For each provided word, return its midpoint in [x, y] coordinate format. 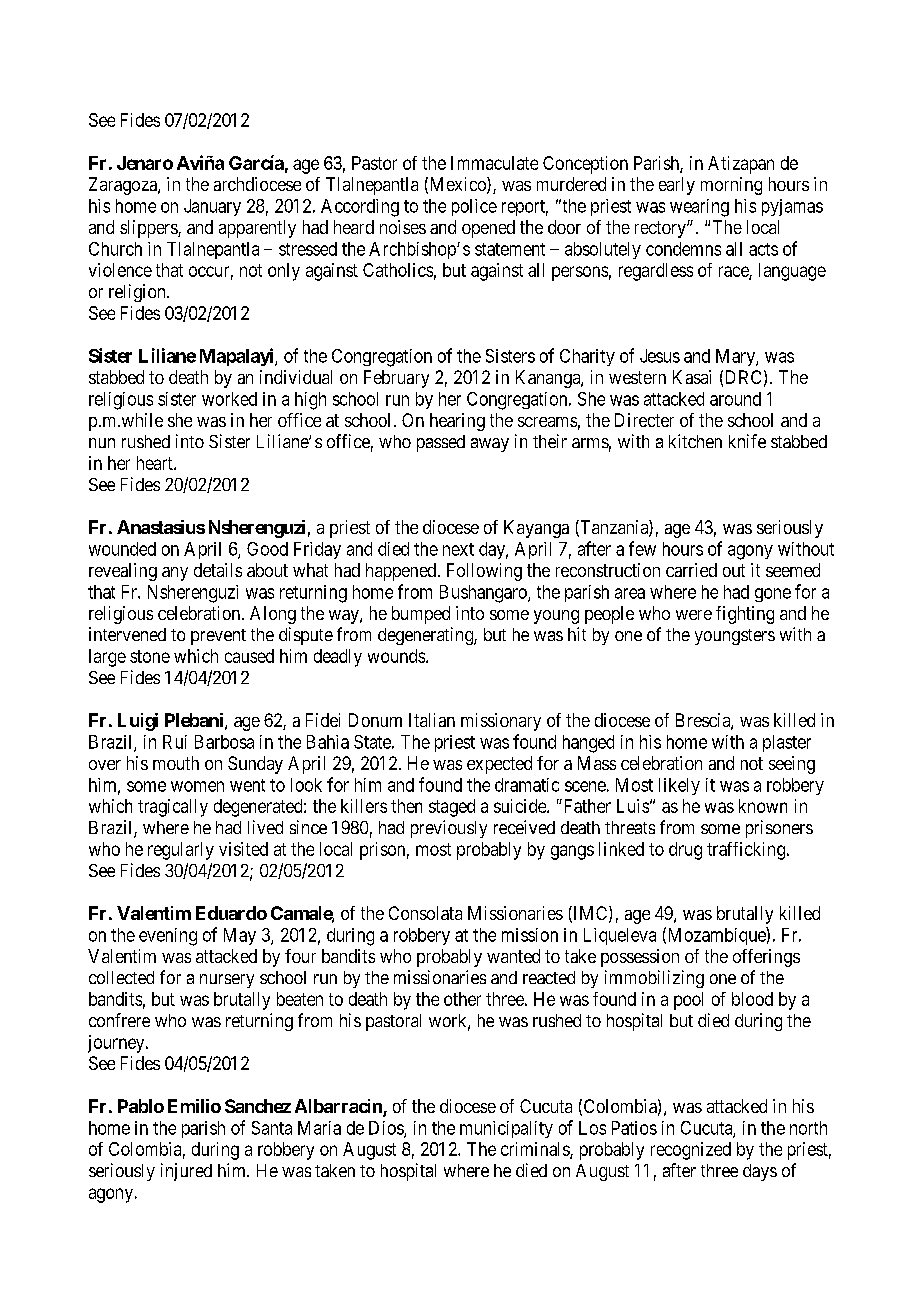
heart [156, 463]
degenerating [426, 636]
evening [168, 937]
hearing [457, 422]
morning [731, 186]
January [212, 207]
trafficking [747, 851]
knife [747, 441]
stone [150, 656]
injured [186, 1172]
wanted [513, 956]
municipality [506, 1129]
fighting [745, 615]
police [474, 207]
